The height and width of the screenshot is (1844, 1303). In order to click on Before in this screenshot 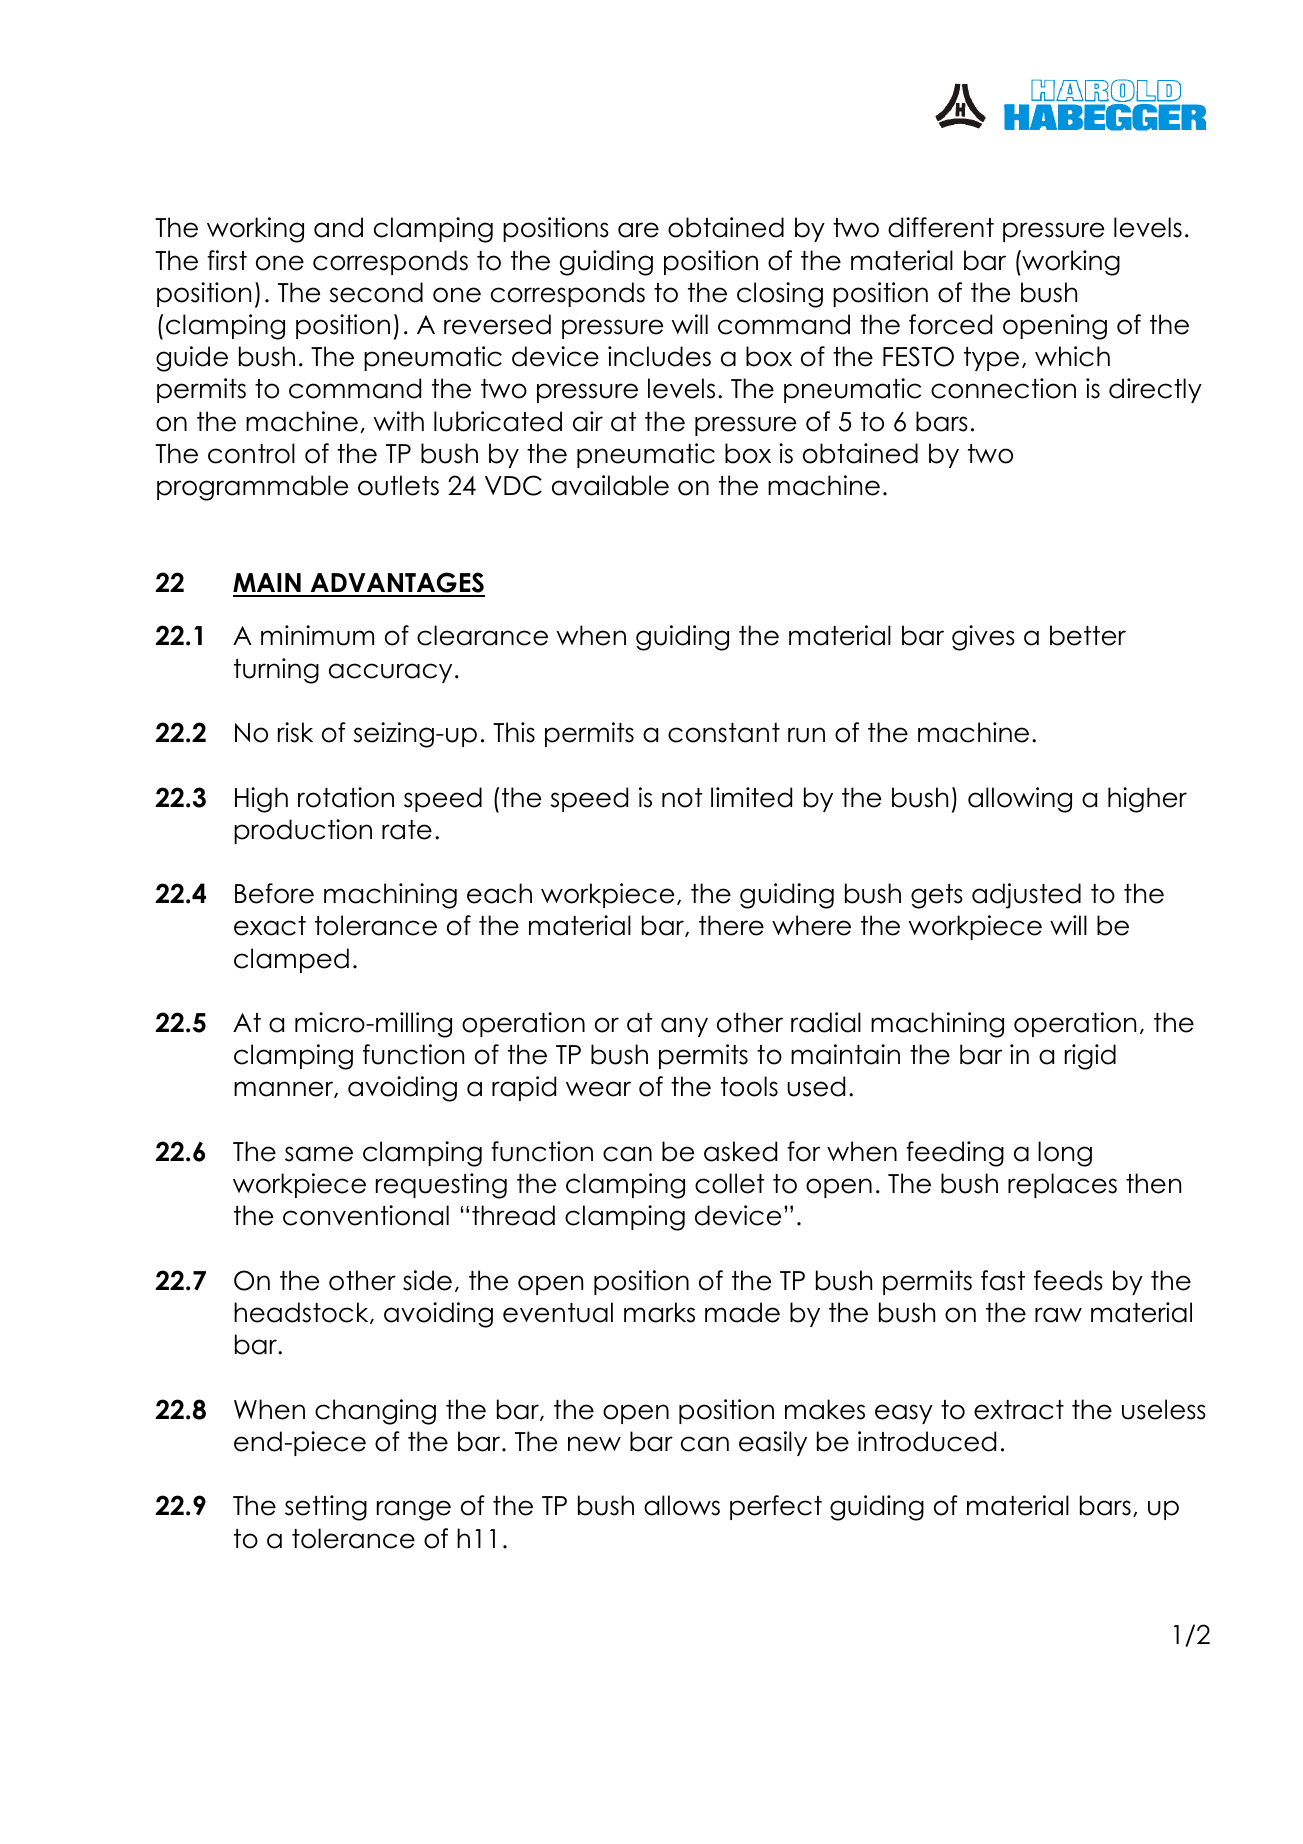, I will do `click(274, 893)`.
